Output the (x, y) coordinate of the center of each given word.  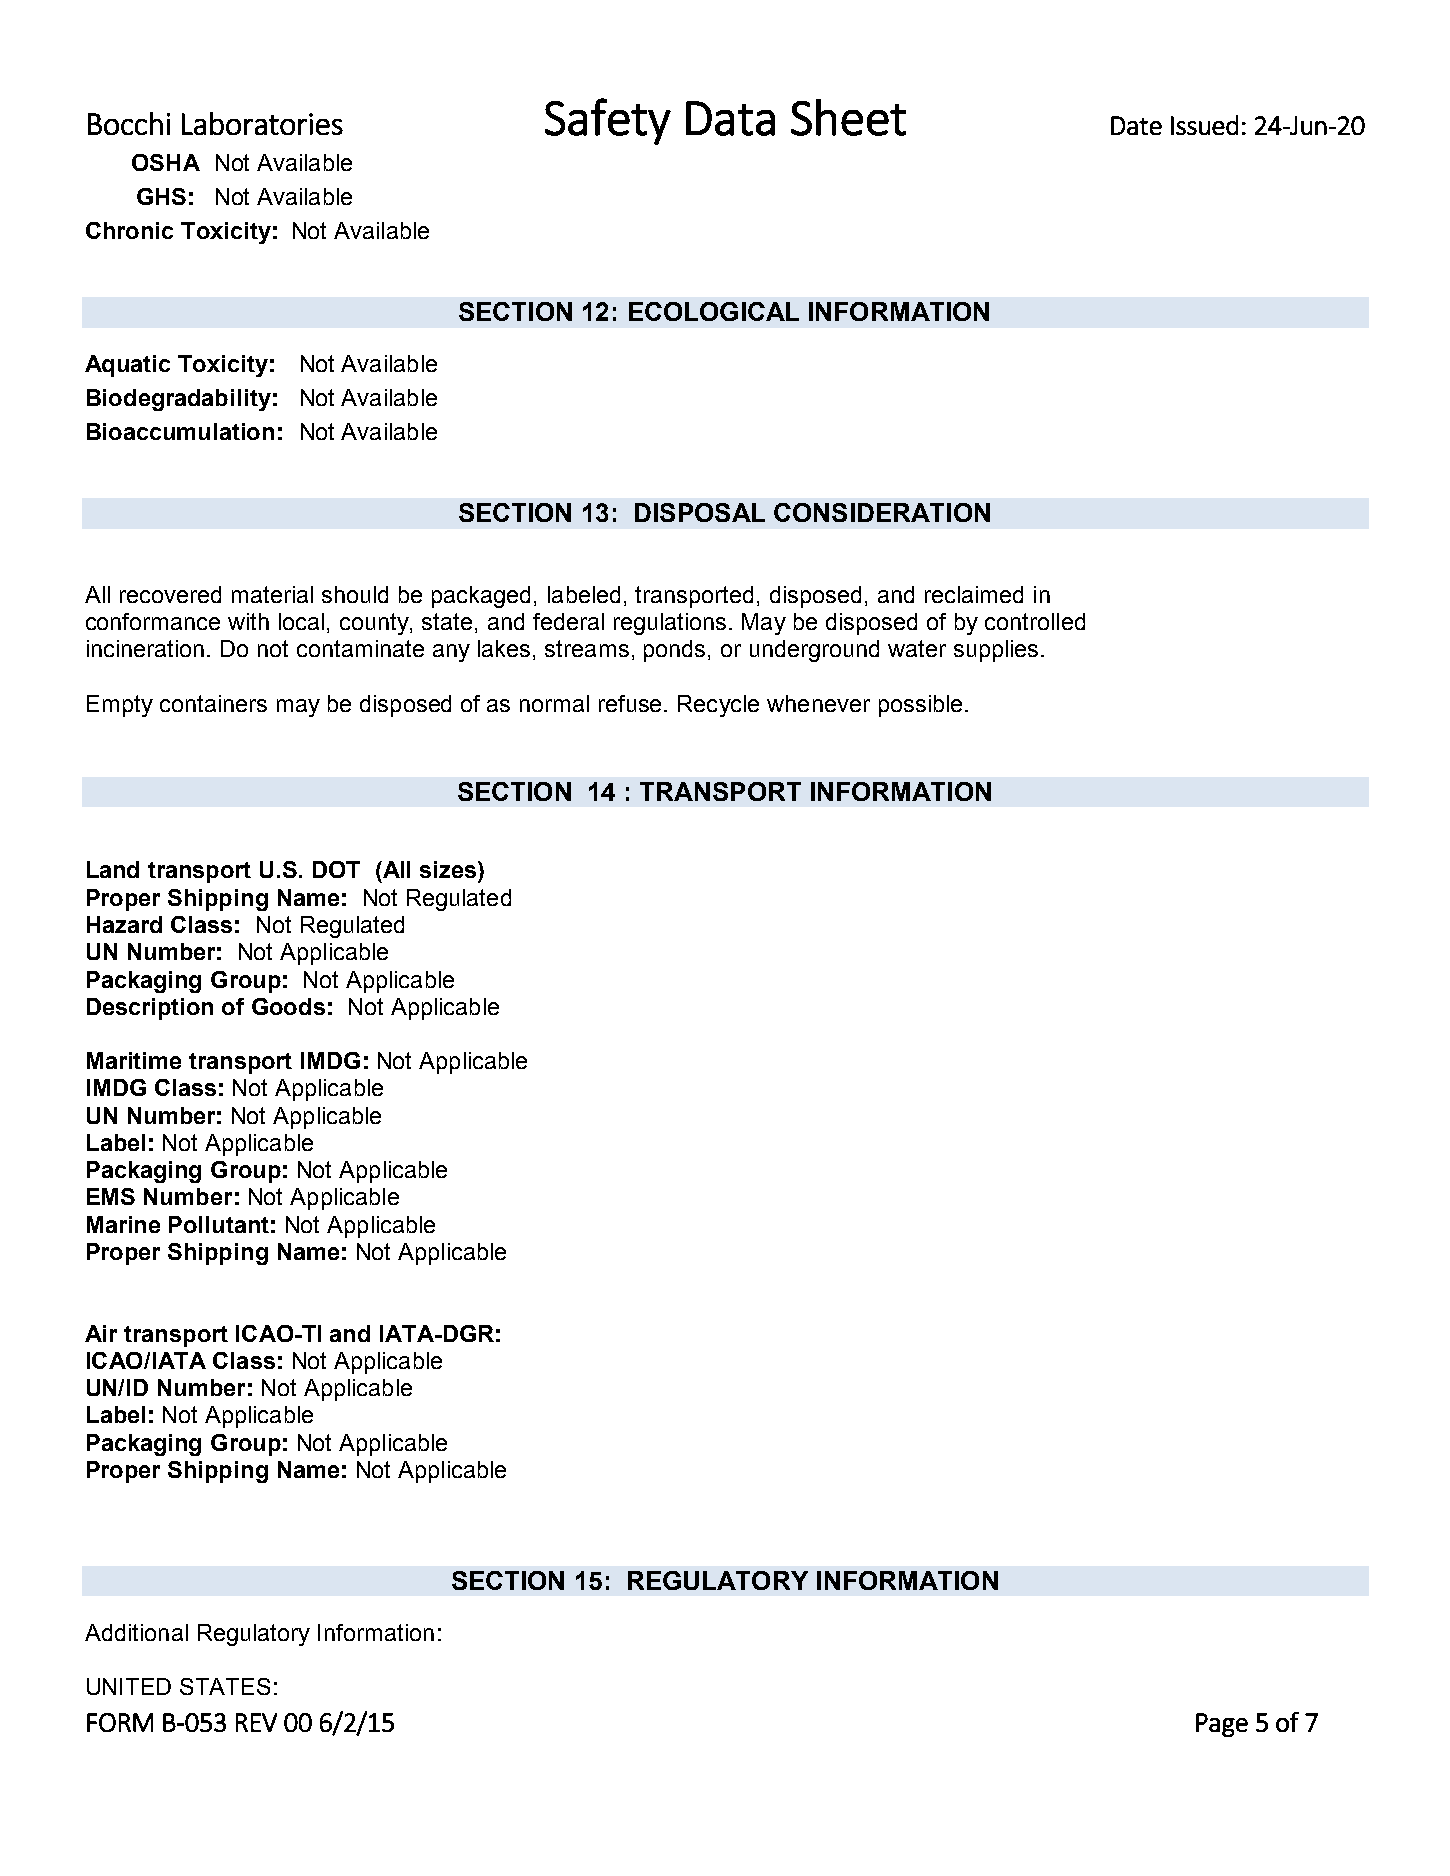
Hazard (124, 924)
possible (920, 706)
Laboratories (262, 123)
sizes (449, 869)
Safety (608, 121)
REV (256, 1722)
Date (1136, 125)
